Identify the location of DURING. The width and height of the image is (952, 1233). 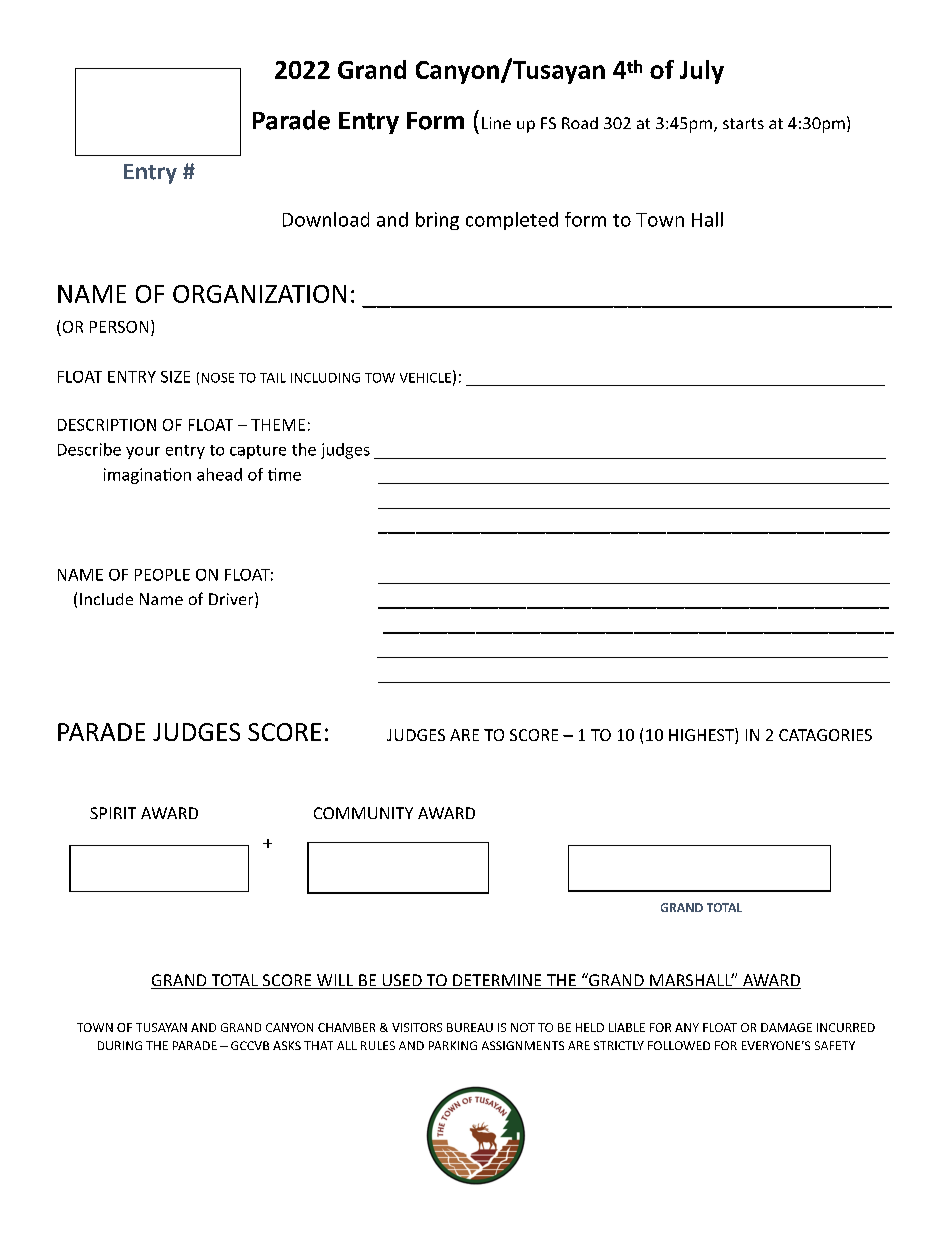
(120, 1045).
